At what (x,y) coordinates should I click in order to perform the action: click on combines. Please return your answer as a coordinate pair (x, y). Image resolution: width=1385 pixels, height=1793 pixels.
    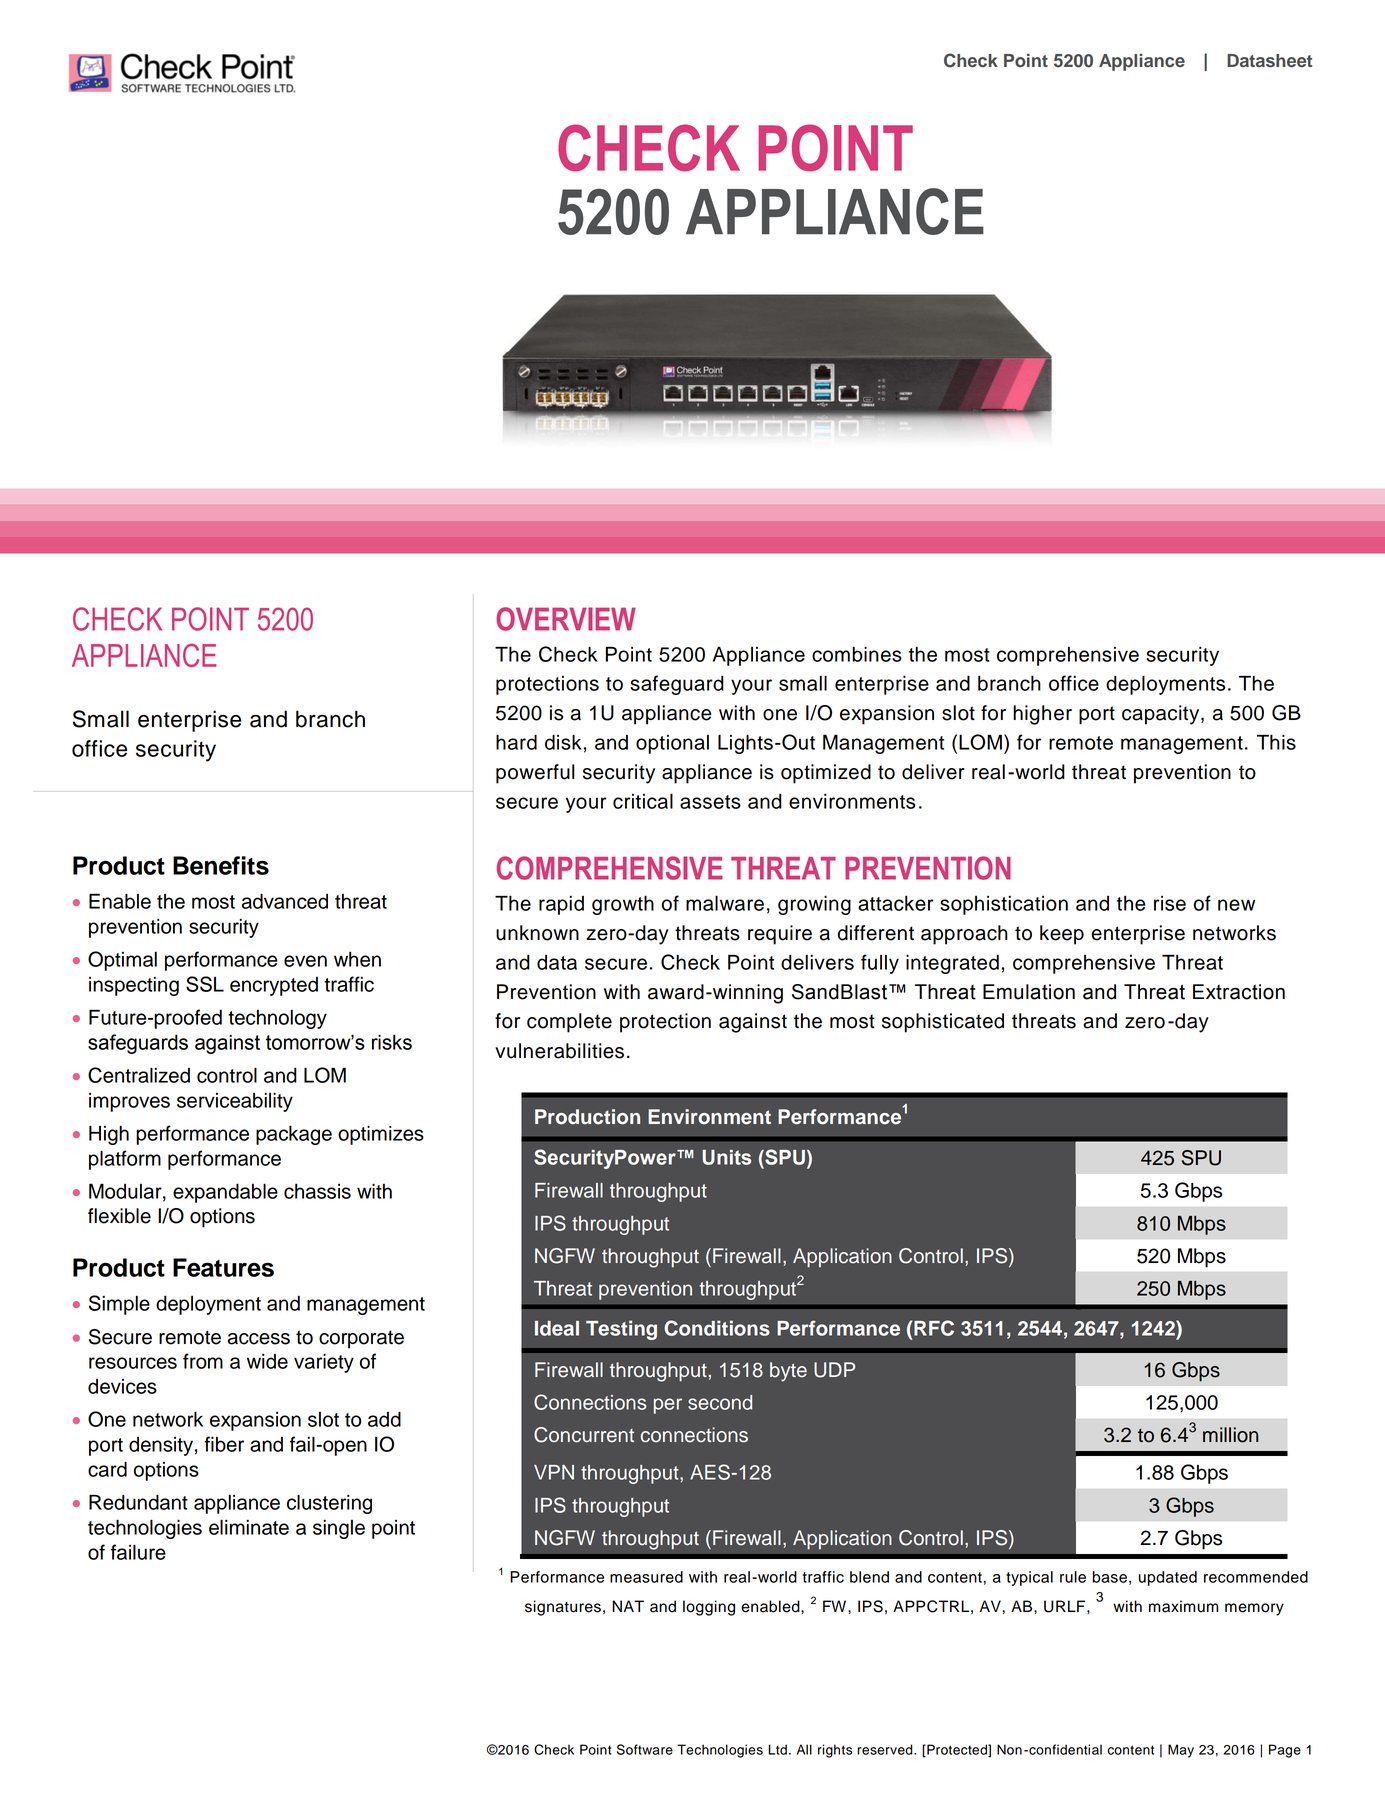
    Looking at the image, I should click on (857, 654).
